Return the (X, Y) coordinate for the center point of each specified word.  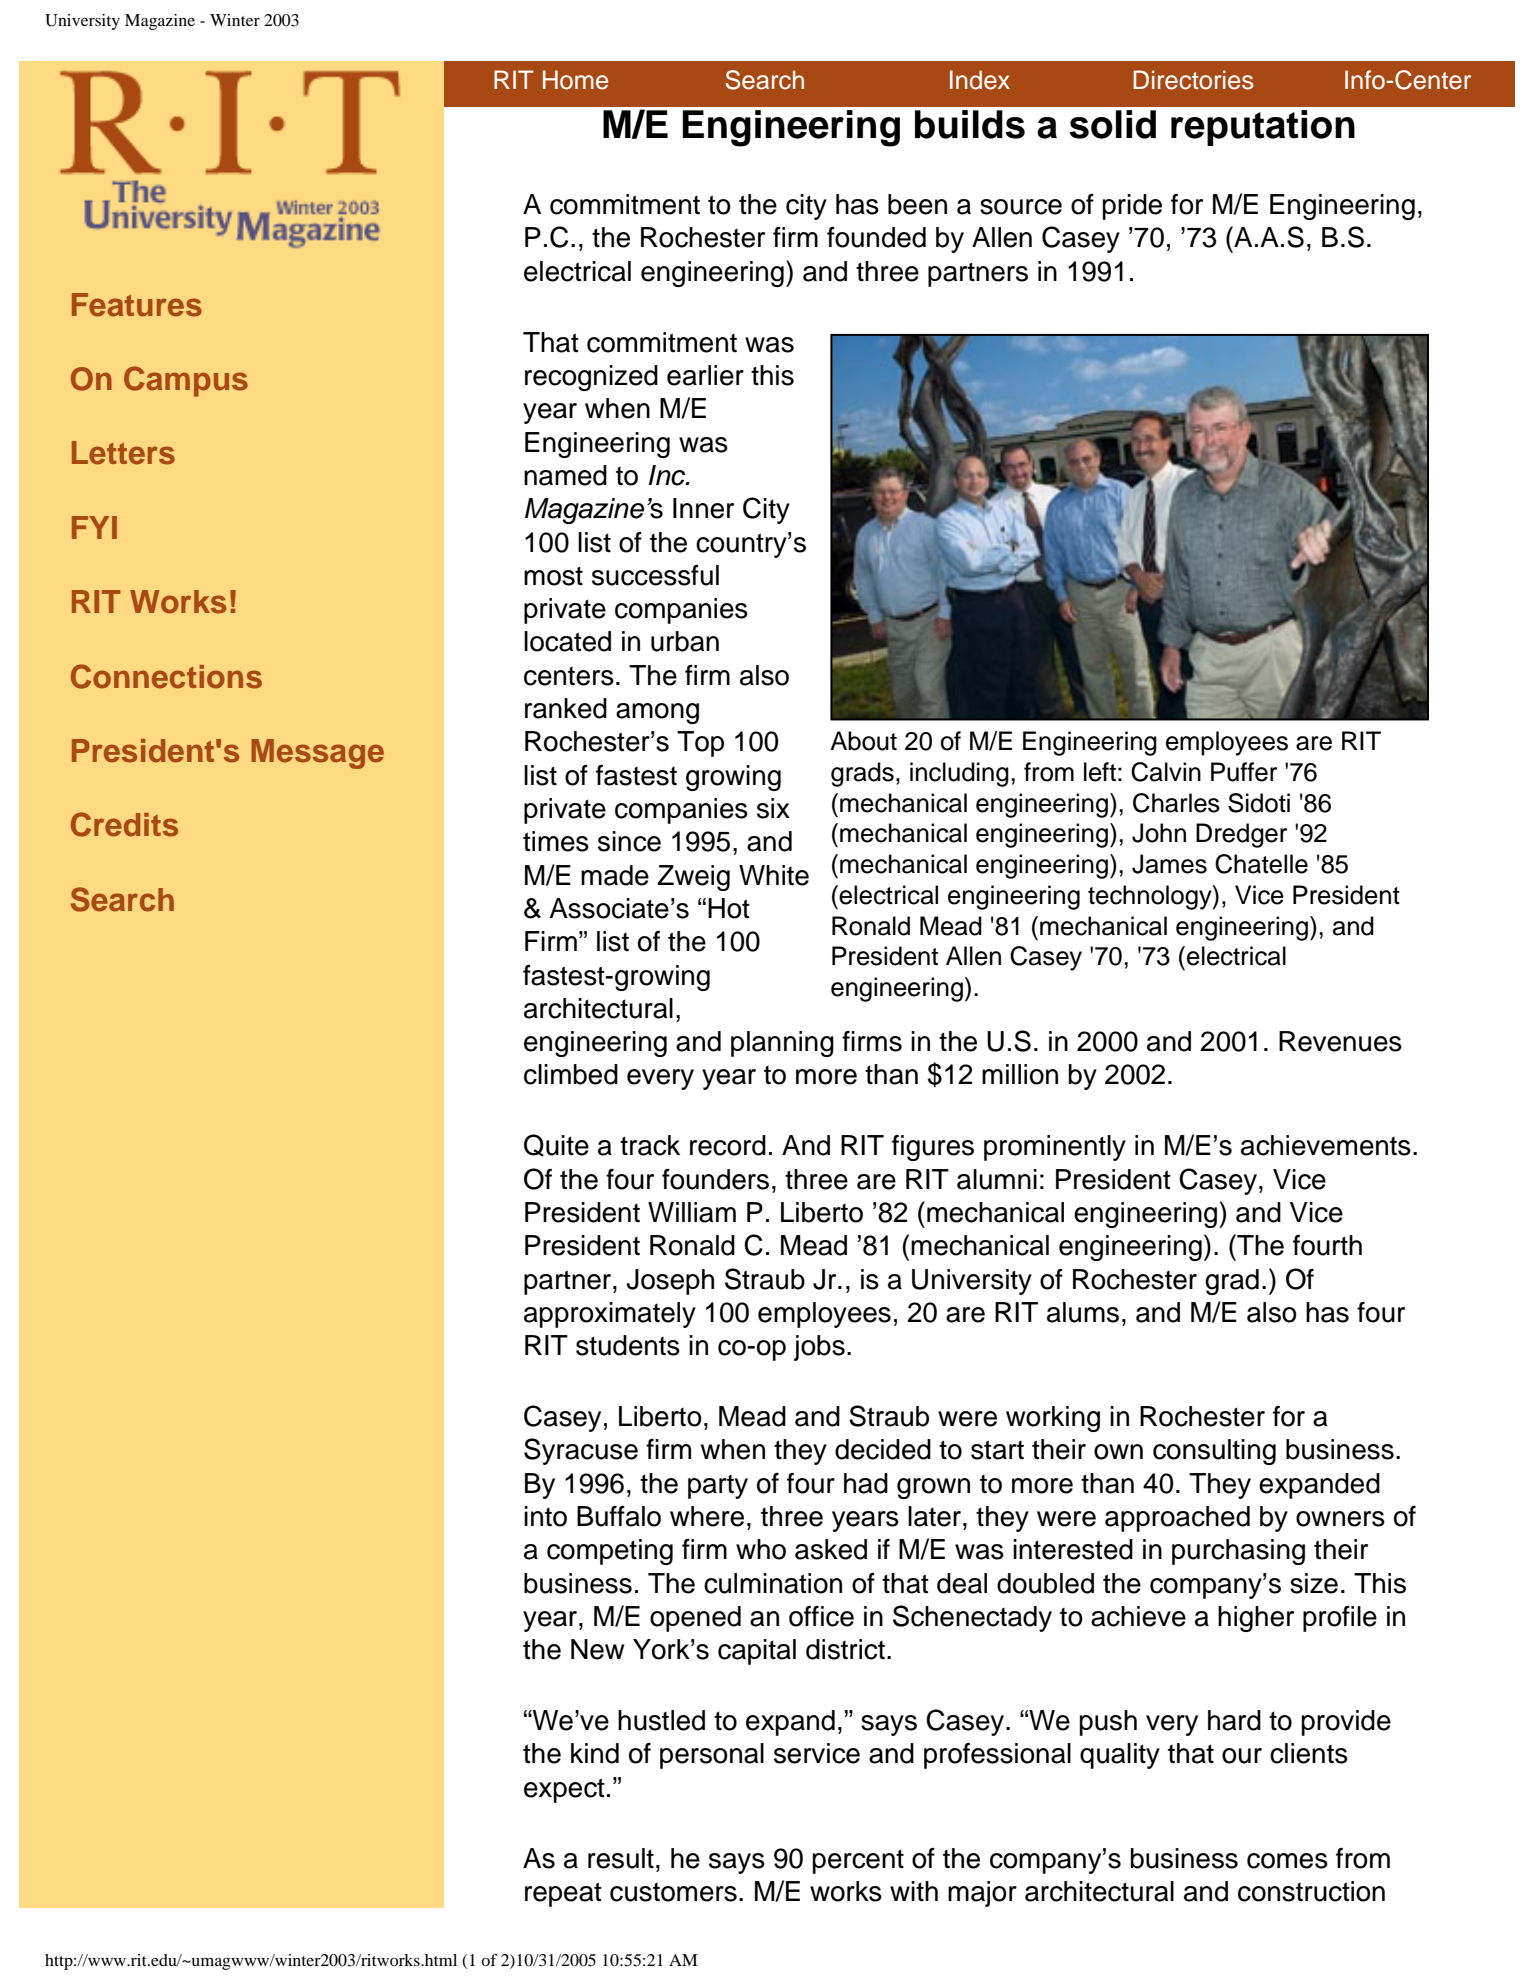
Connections (166, 676)
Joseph (670, 1282)
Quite (556, 1145)
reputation (1263, 128)
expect (564, 1790)
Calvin (1166, 772)
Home (575, 80)
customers (673, 1892)
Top (700, 744)
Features (137, 305)
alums (1083, 1312)
